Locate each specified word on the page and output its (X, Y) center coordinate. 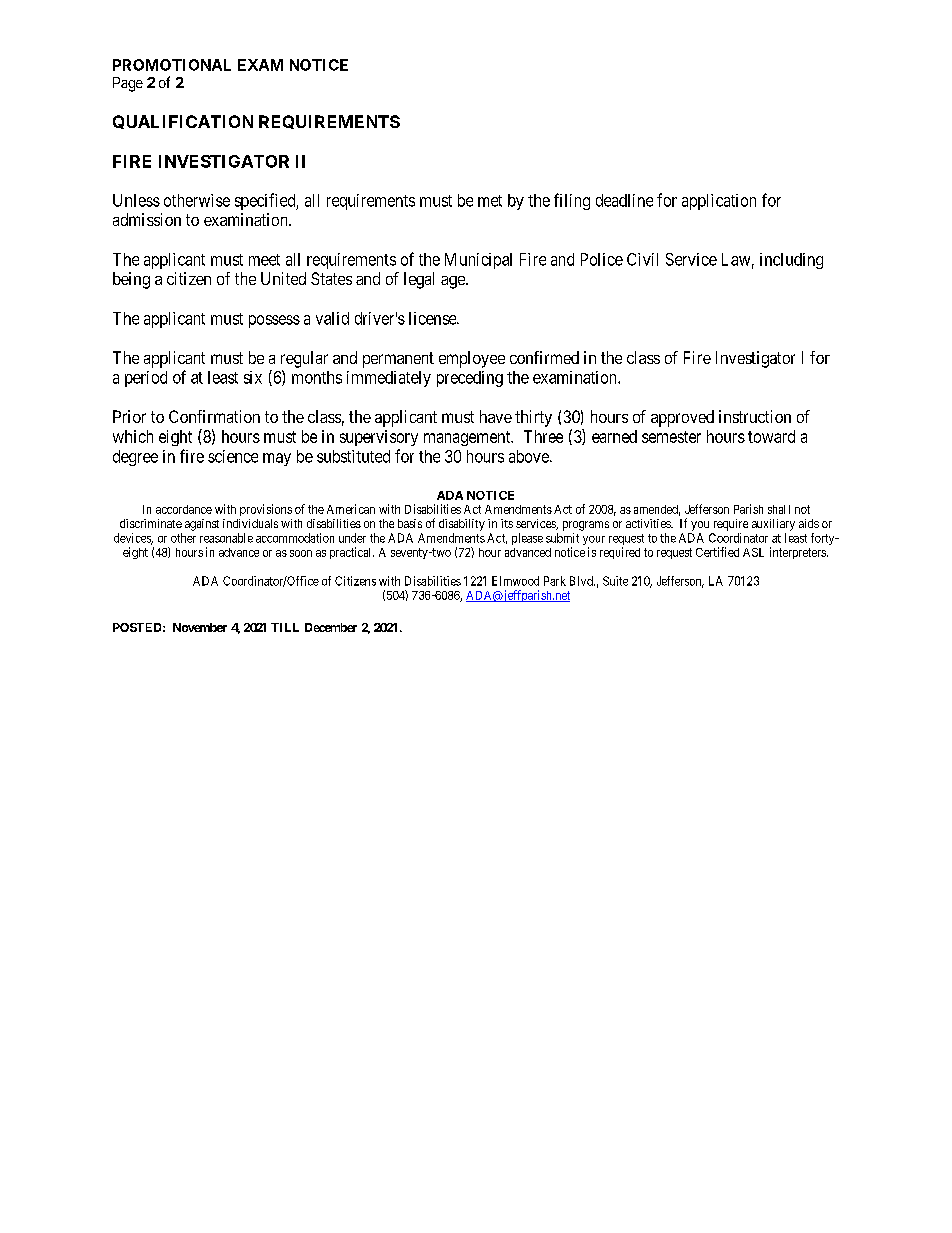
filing (572, 201)
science (233, 456)
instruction (755, 416)
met (490, 201)
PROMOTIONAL (172, 65)
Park (555, 581)
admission (147, 219)
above (530, 456)
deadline (624, 200)
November (200, 627)
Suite (615, 581)
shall (779, 509)
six (253, 377)
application (719, 202)
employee (472, 359)
